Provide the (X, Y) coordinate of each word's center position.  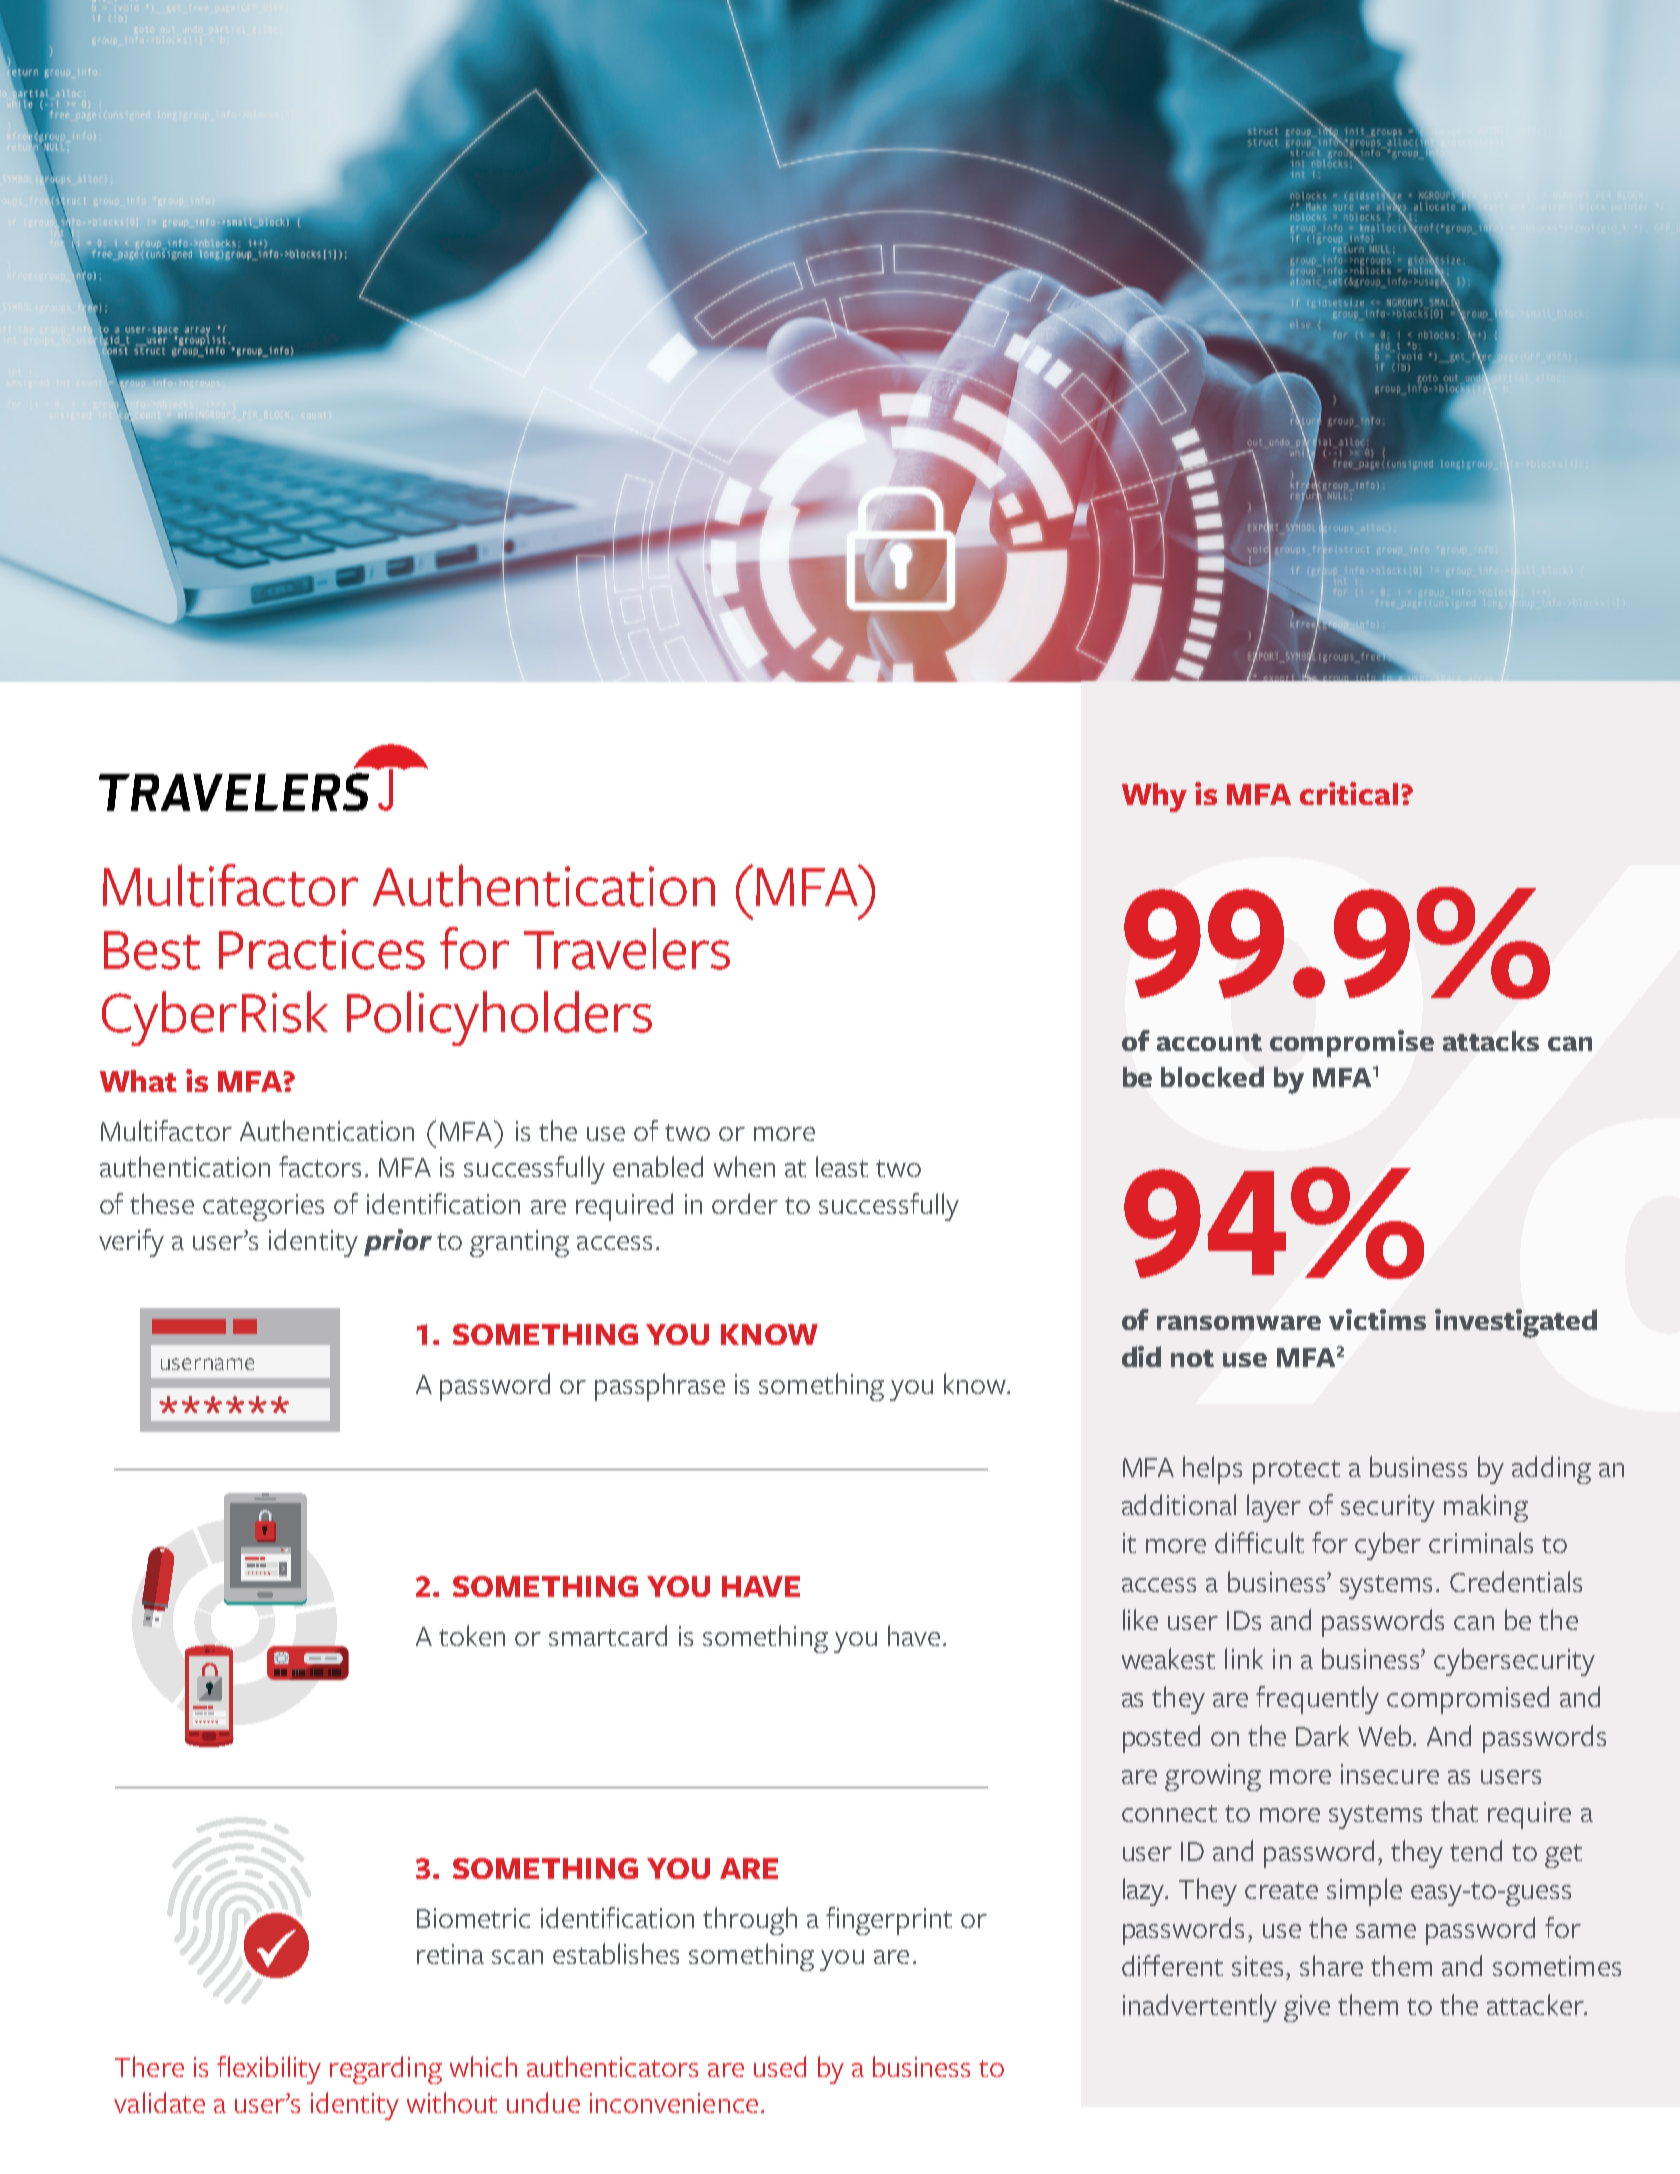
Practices (322, 949)
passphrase (660, 1387)
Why (1154, 797)
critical (1349, 793)
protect (1296, 1472)
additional (1179, 1504)
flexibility (269, 2070)
